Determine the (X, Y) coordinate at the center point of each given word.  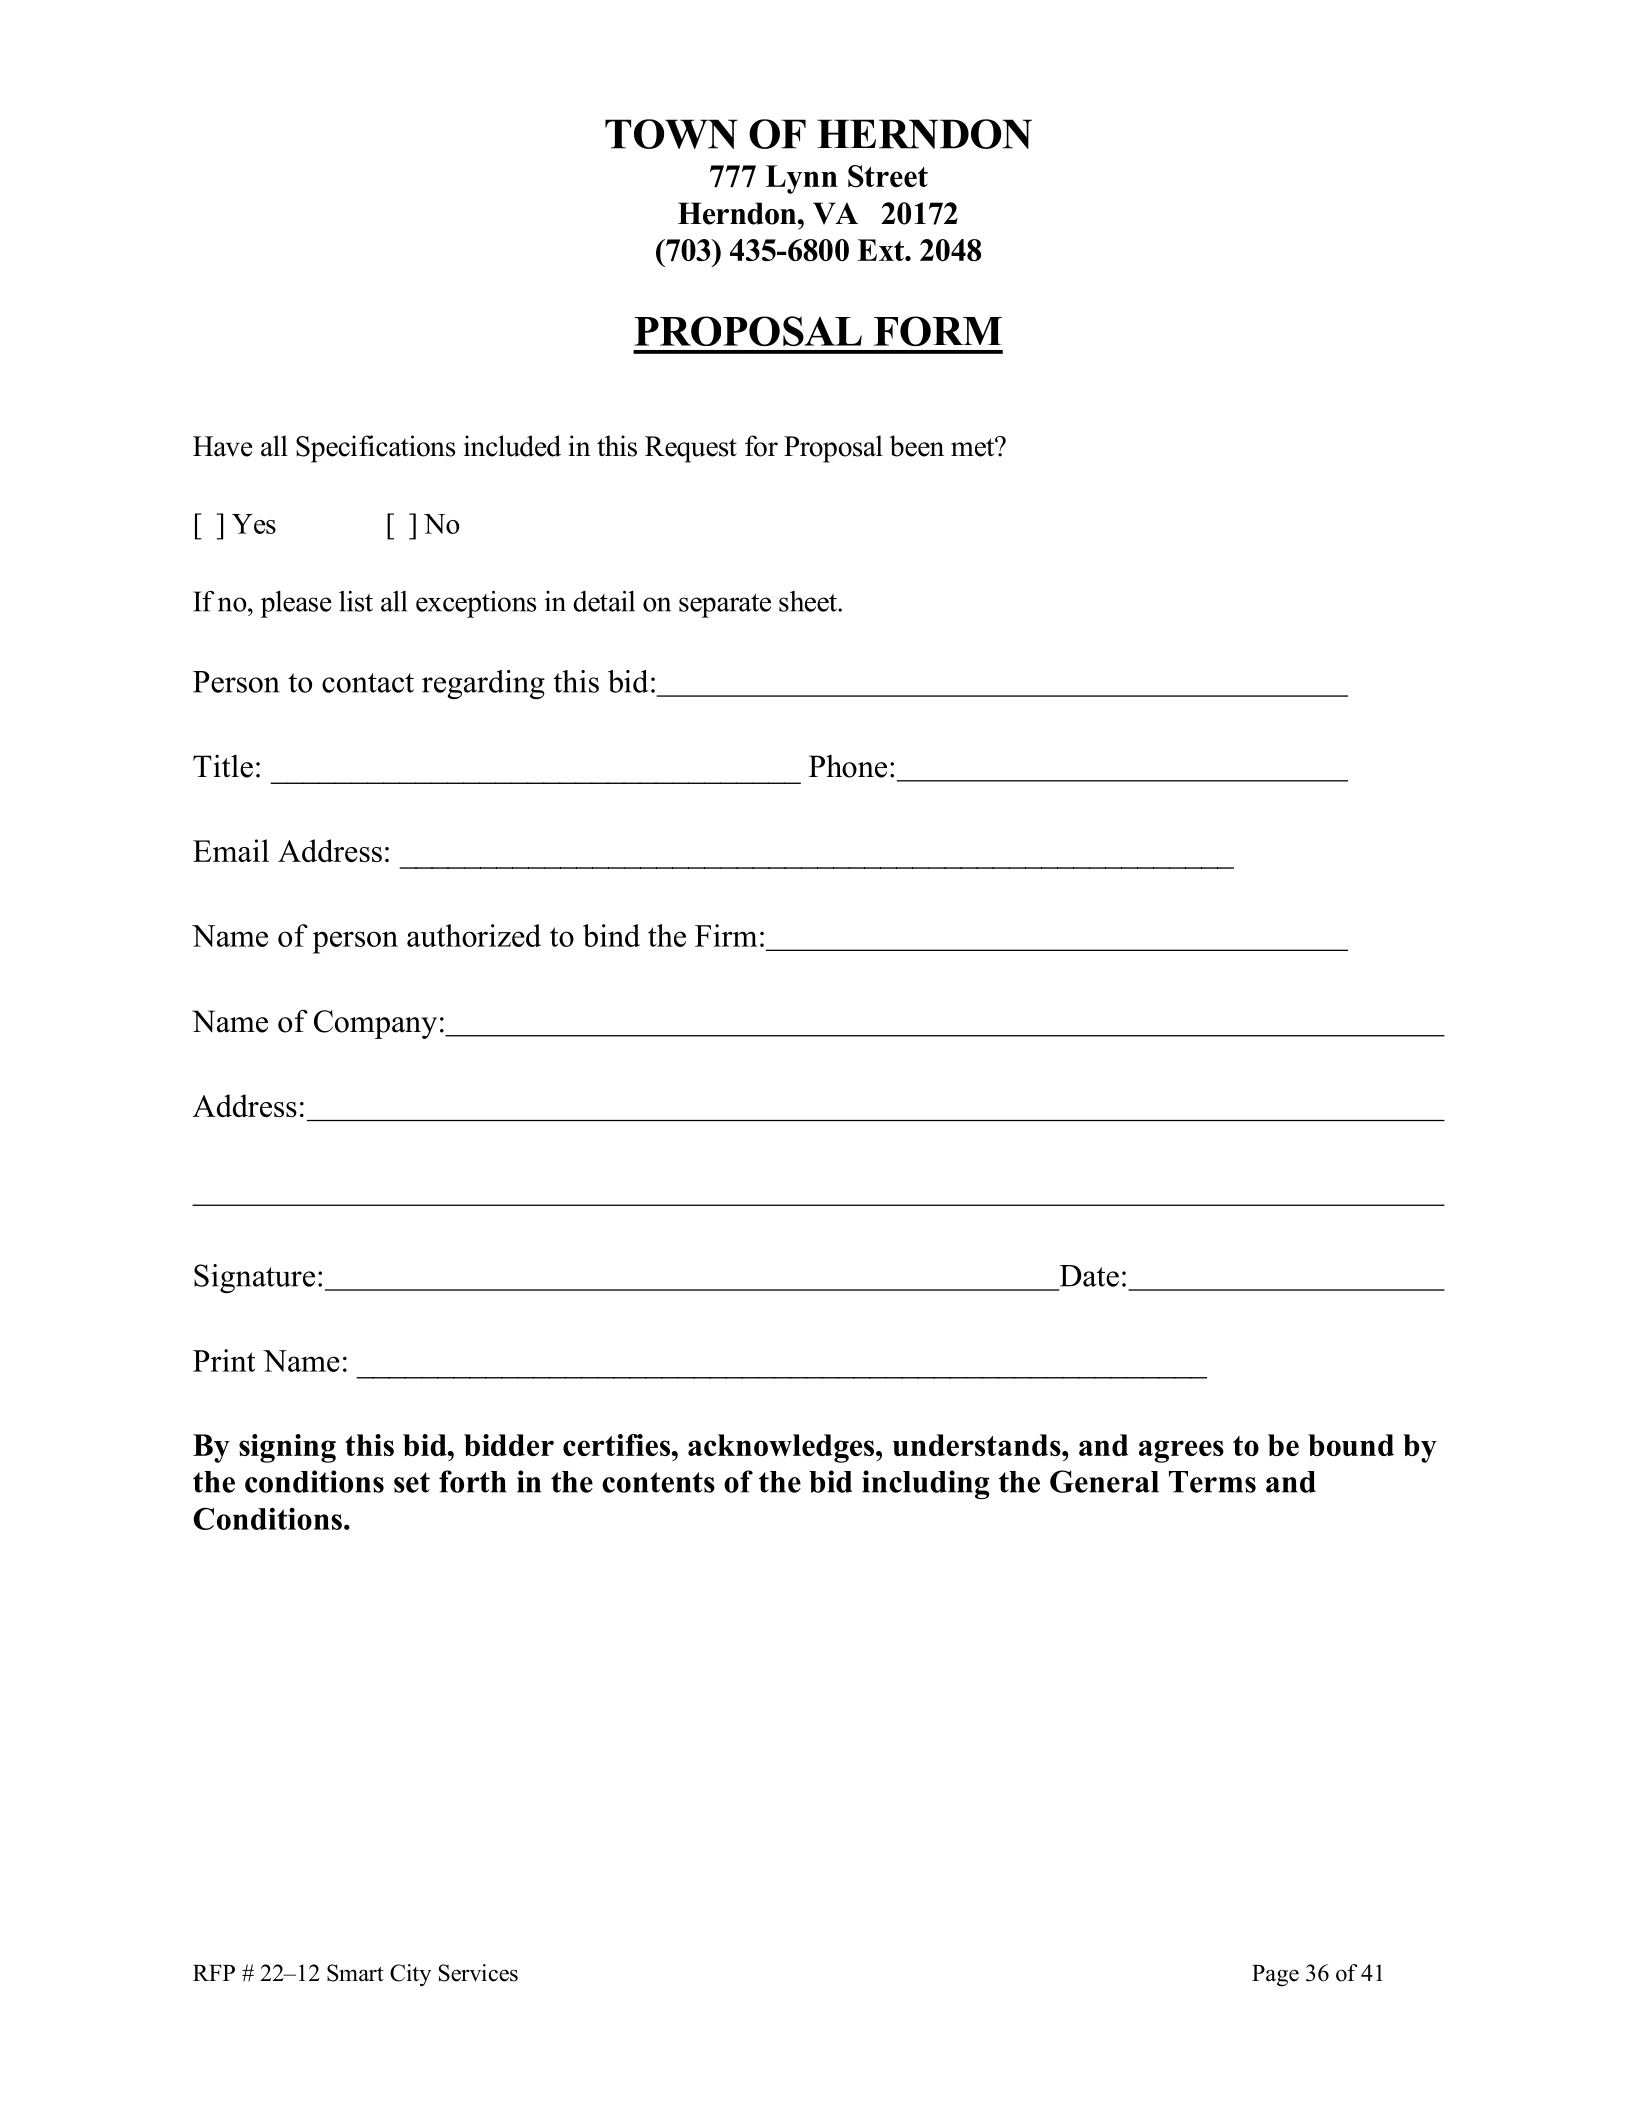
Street (888, 176)
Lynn (802, 179)
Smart (355, 1973)
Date (1089, 1276)
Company (375, 1024)
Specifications (375, 449)
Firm (726, 935)
